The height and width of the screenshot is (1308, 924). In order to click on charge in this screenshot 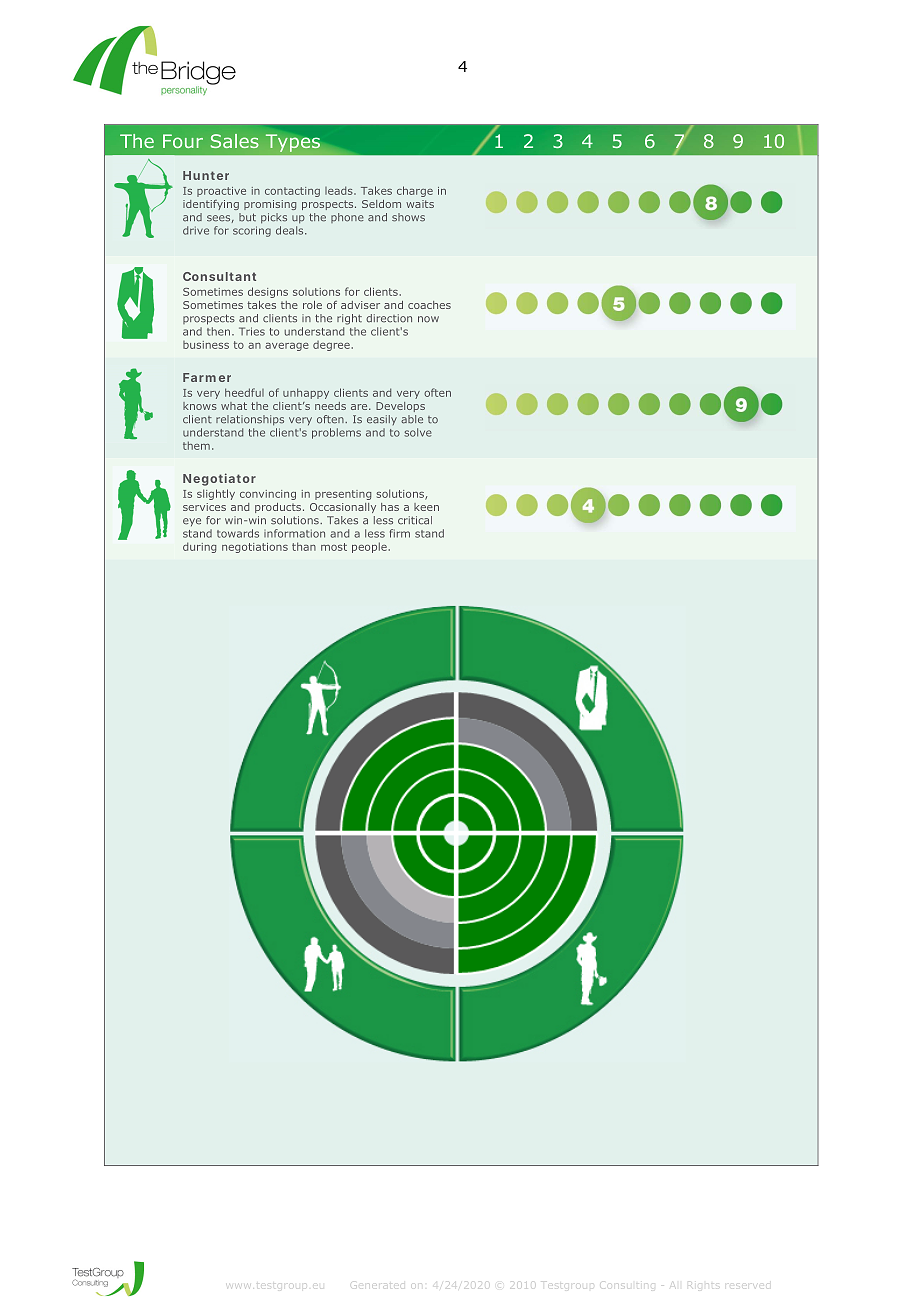, I will do `click(415, 191)`.
